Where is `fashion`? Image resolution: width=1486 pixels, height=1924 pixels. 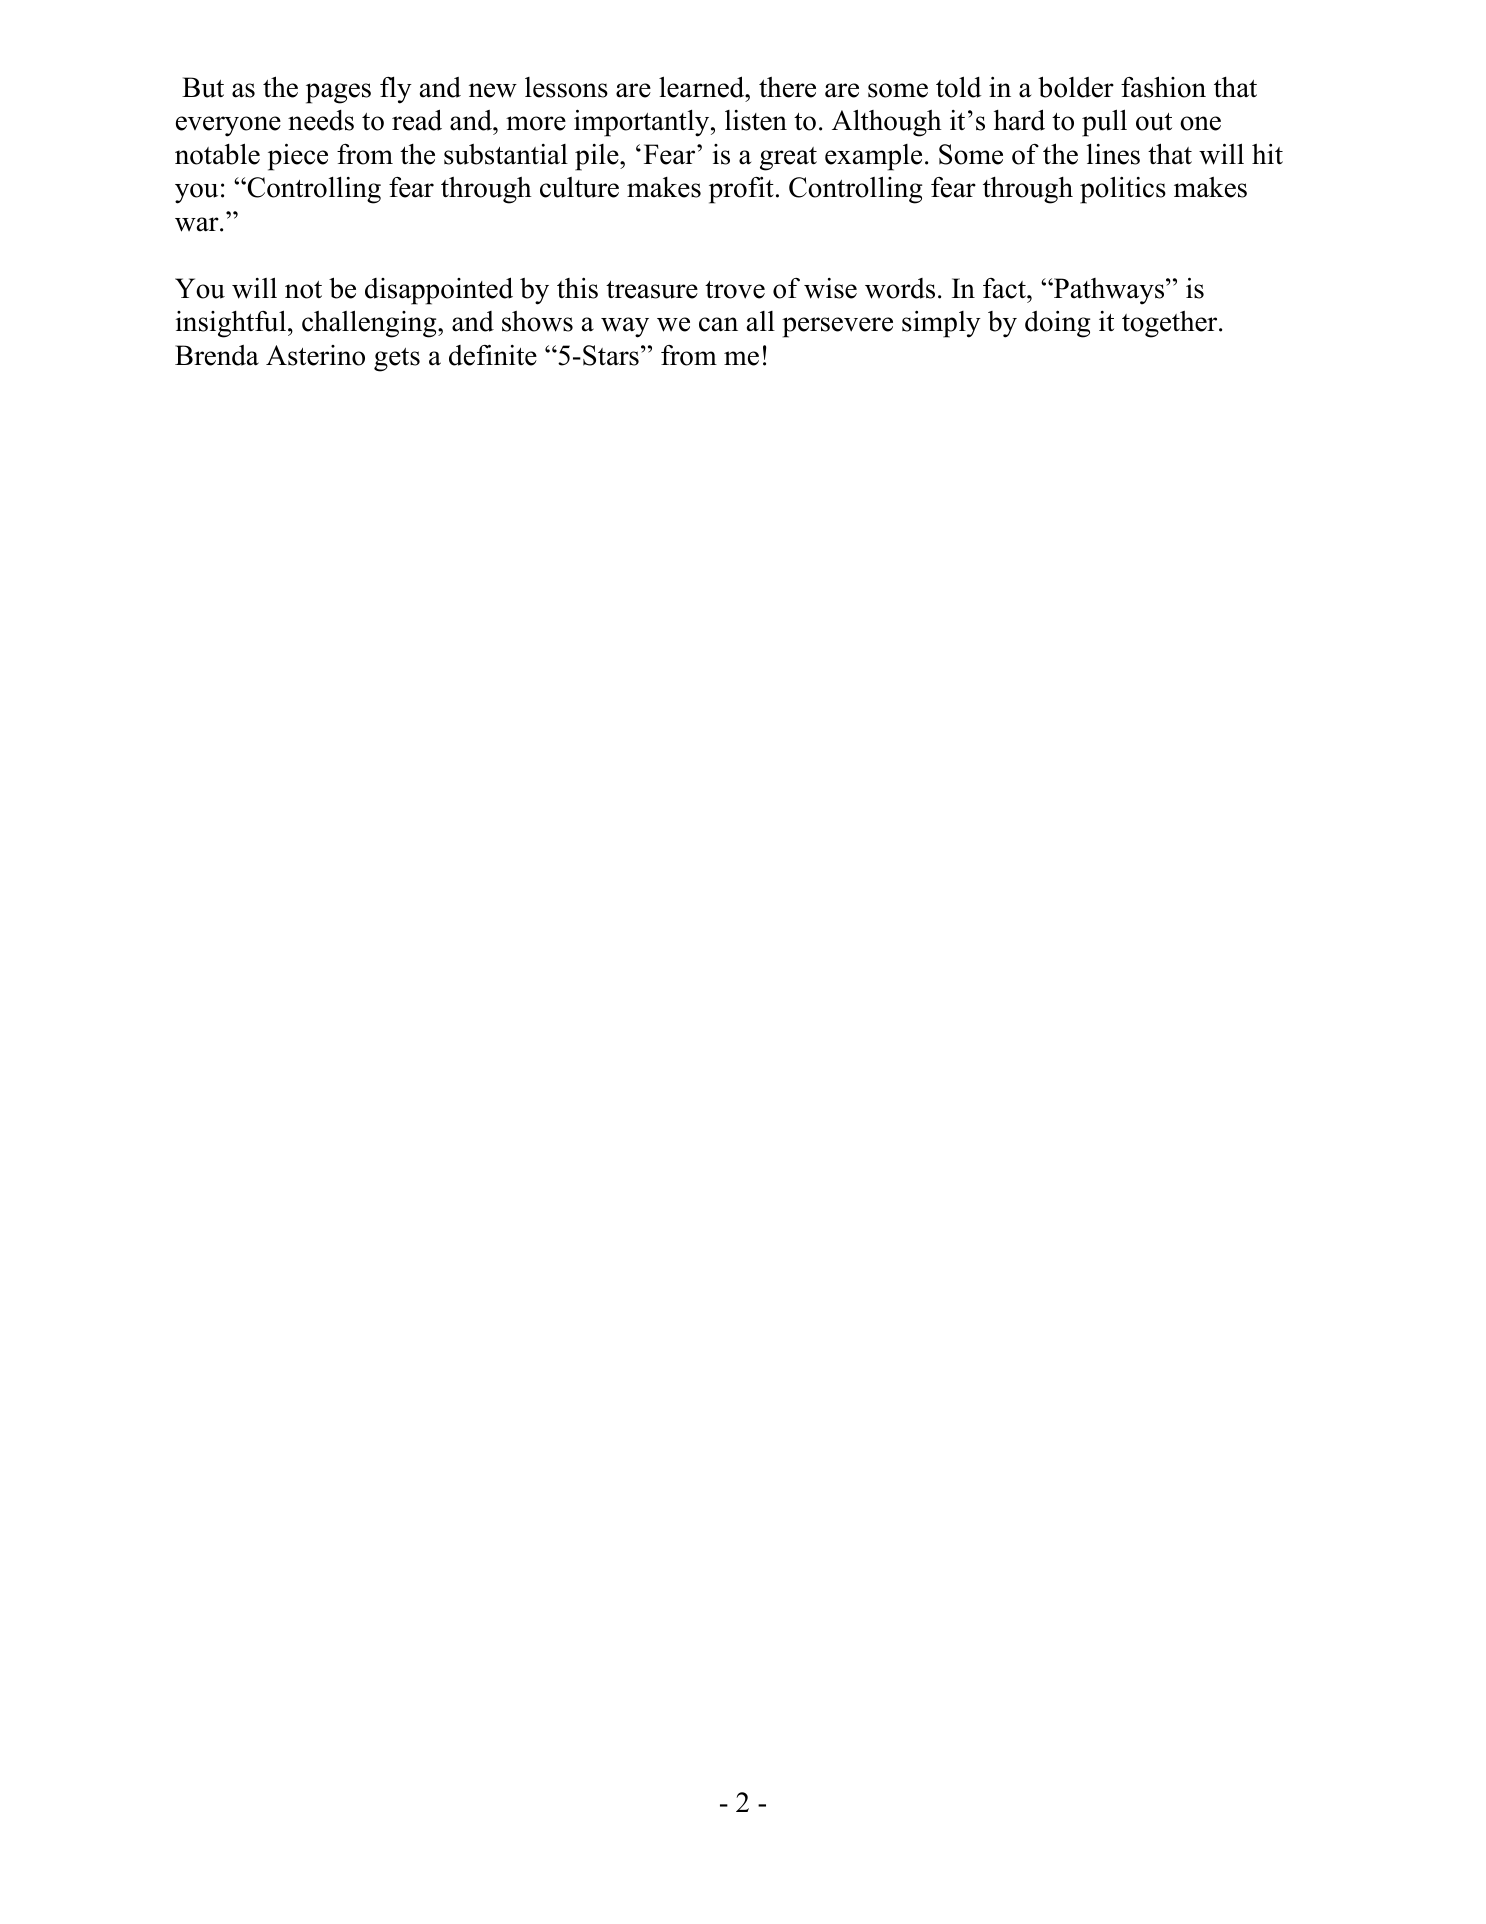 fashion is located at coordinates (1163, 87).
